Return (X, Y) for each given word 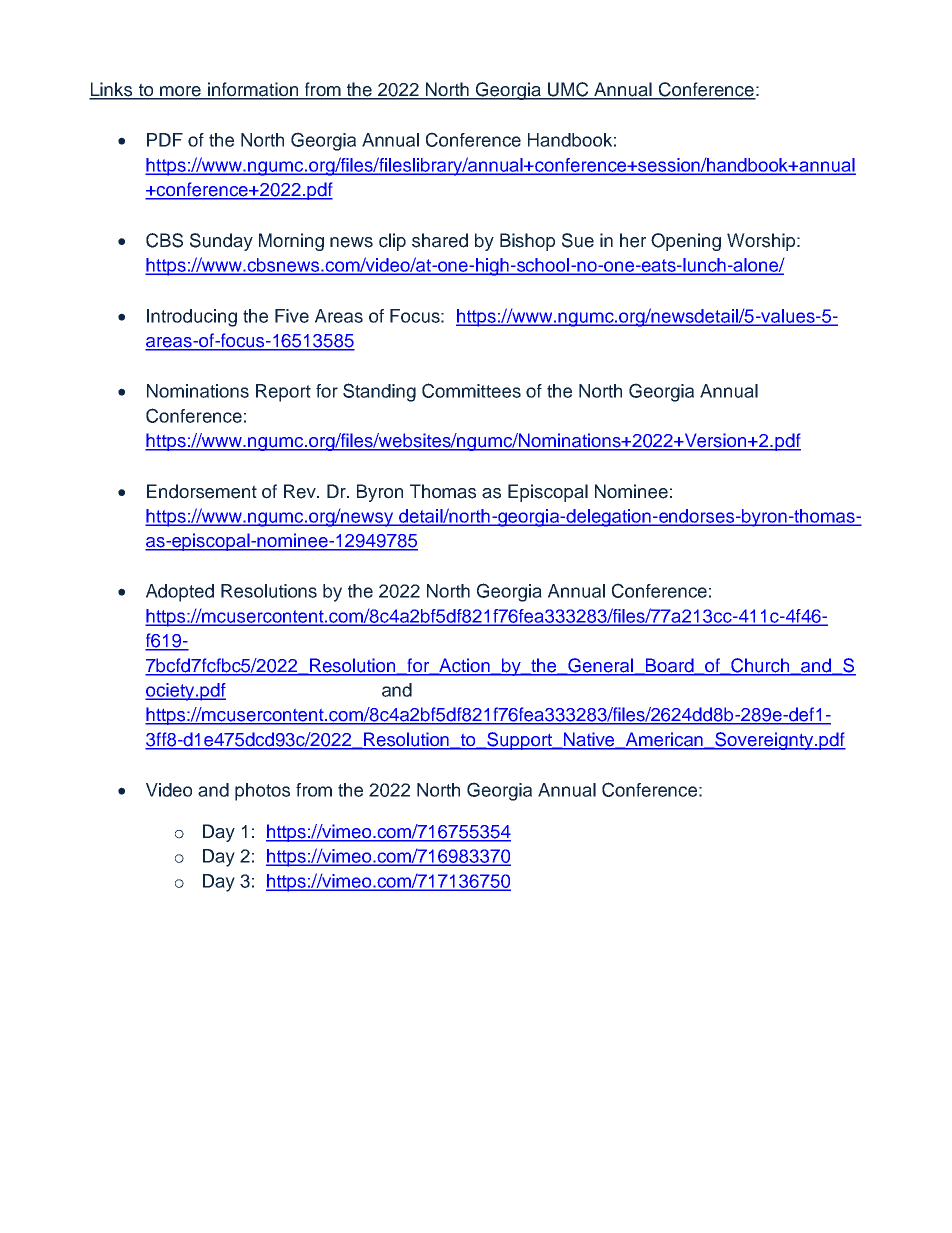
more (180, 92)
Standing (379, 392)
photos (262, 792)
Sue (578, 240)
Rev (301, 491)
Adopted (180, 593)
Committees (471, 390)
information (253, 90)
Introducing (192, 318)
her (633, 240)
